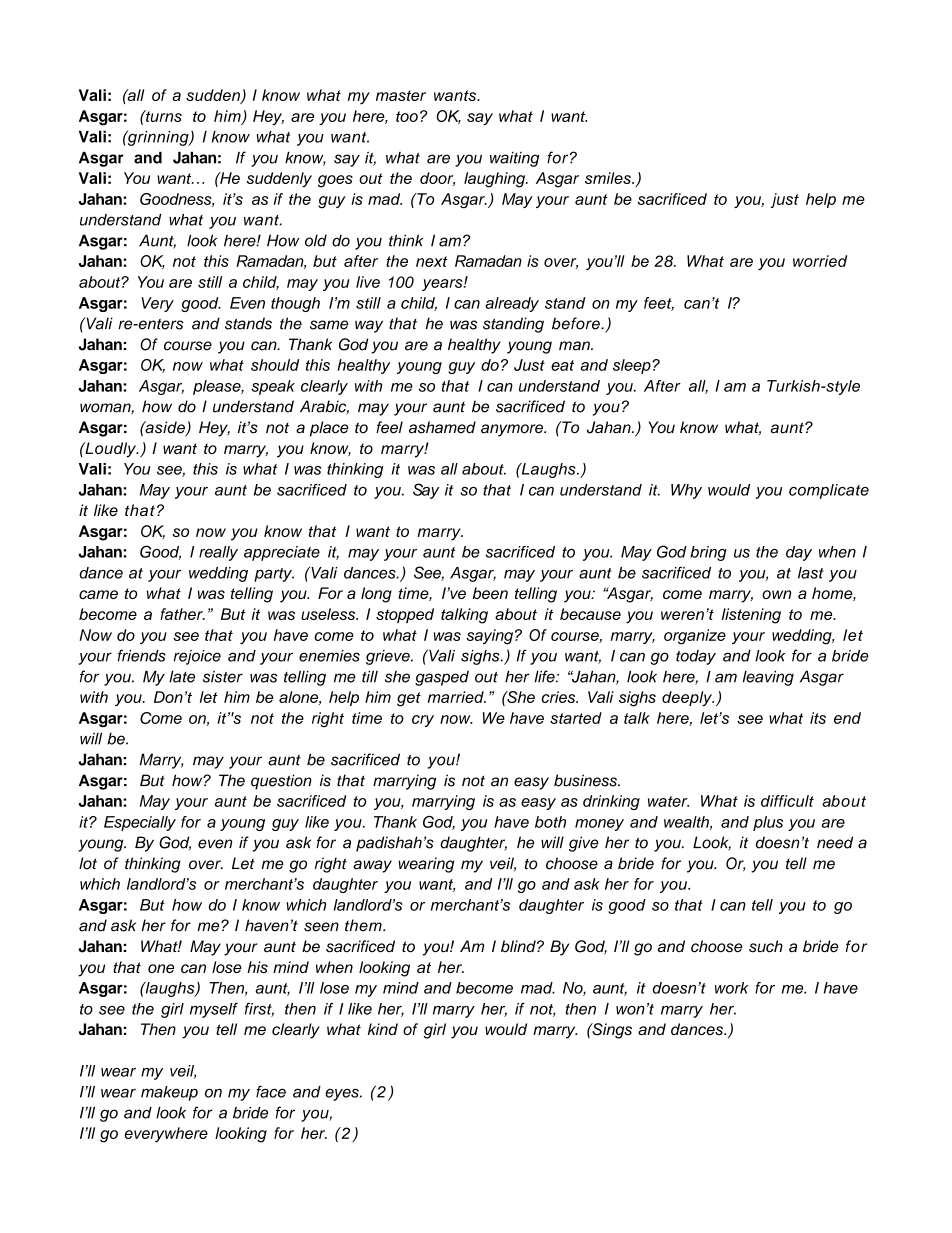  Describe the element at coordinates (768, 823) in the screenshot. I see `plus` at that location.
